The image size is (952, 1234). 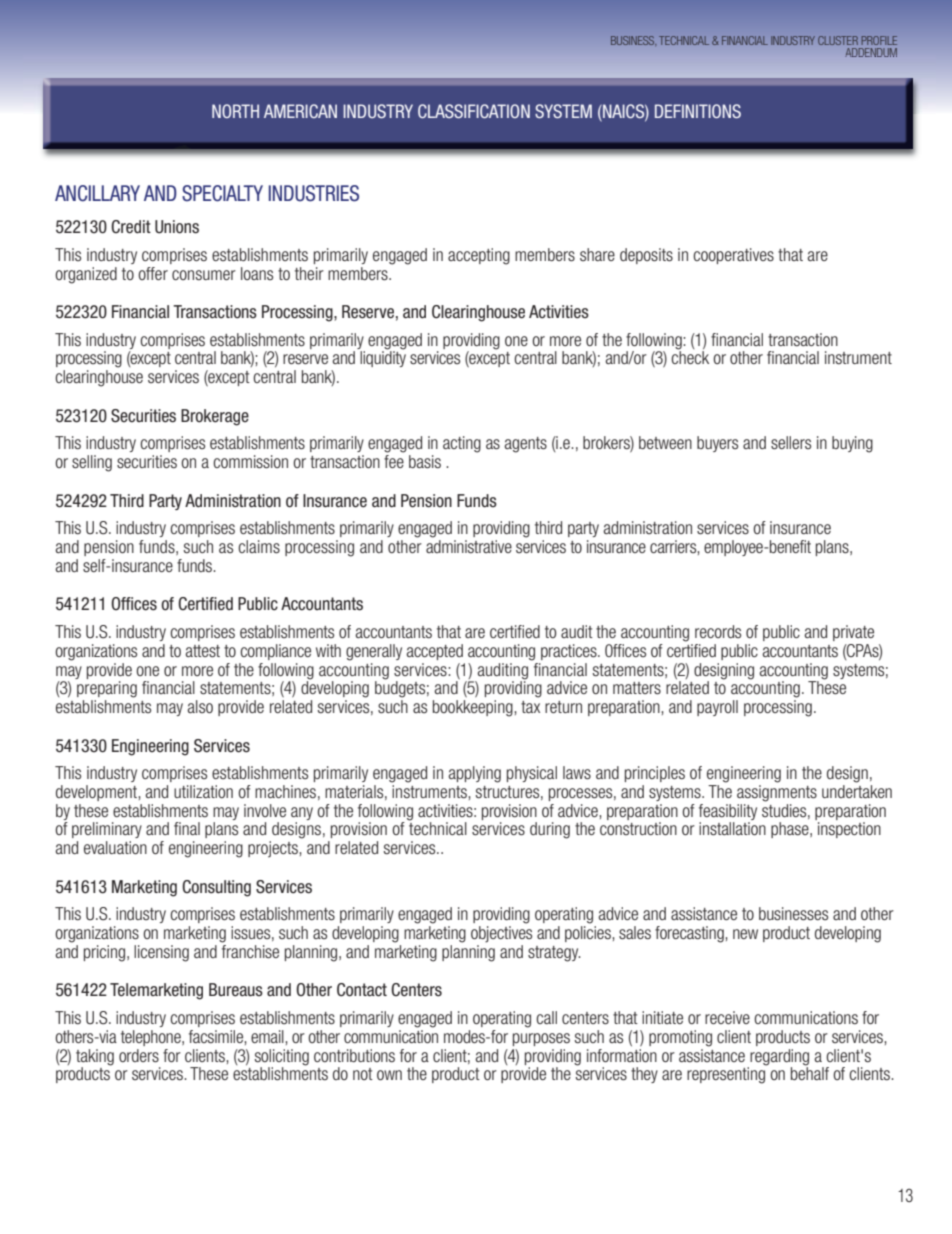 What do you see at coordinates (259, 547) in the document?
I see `claims` at bounding box center [259, 547].
